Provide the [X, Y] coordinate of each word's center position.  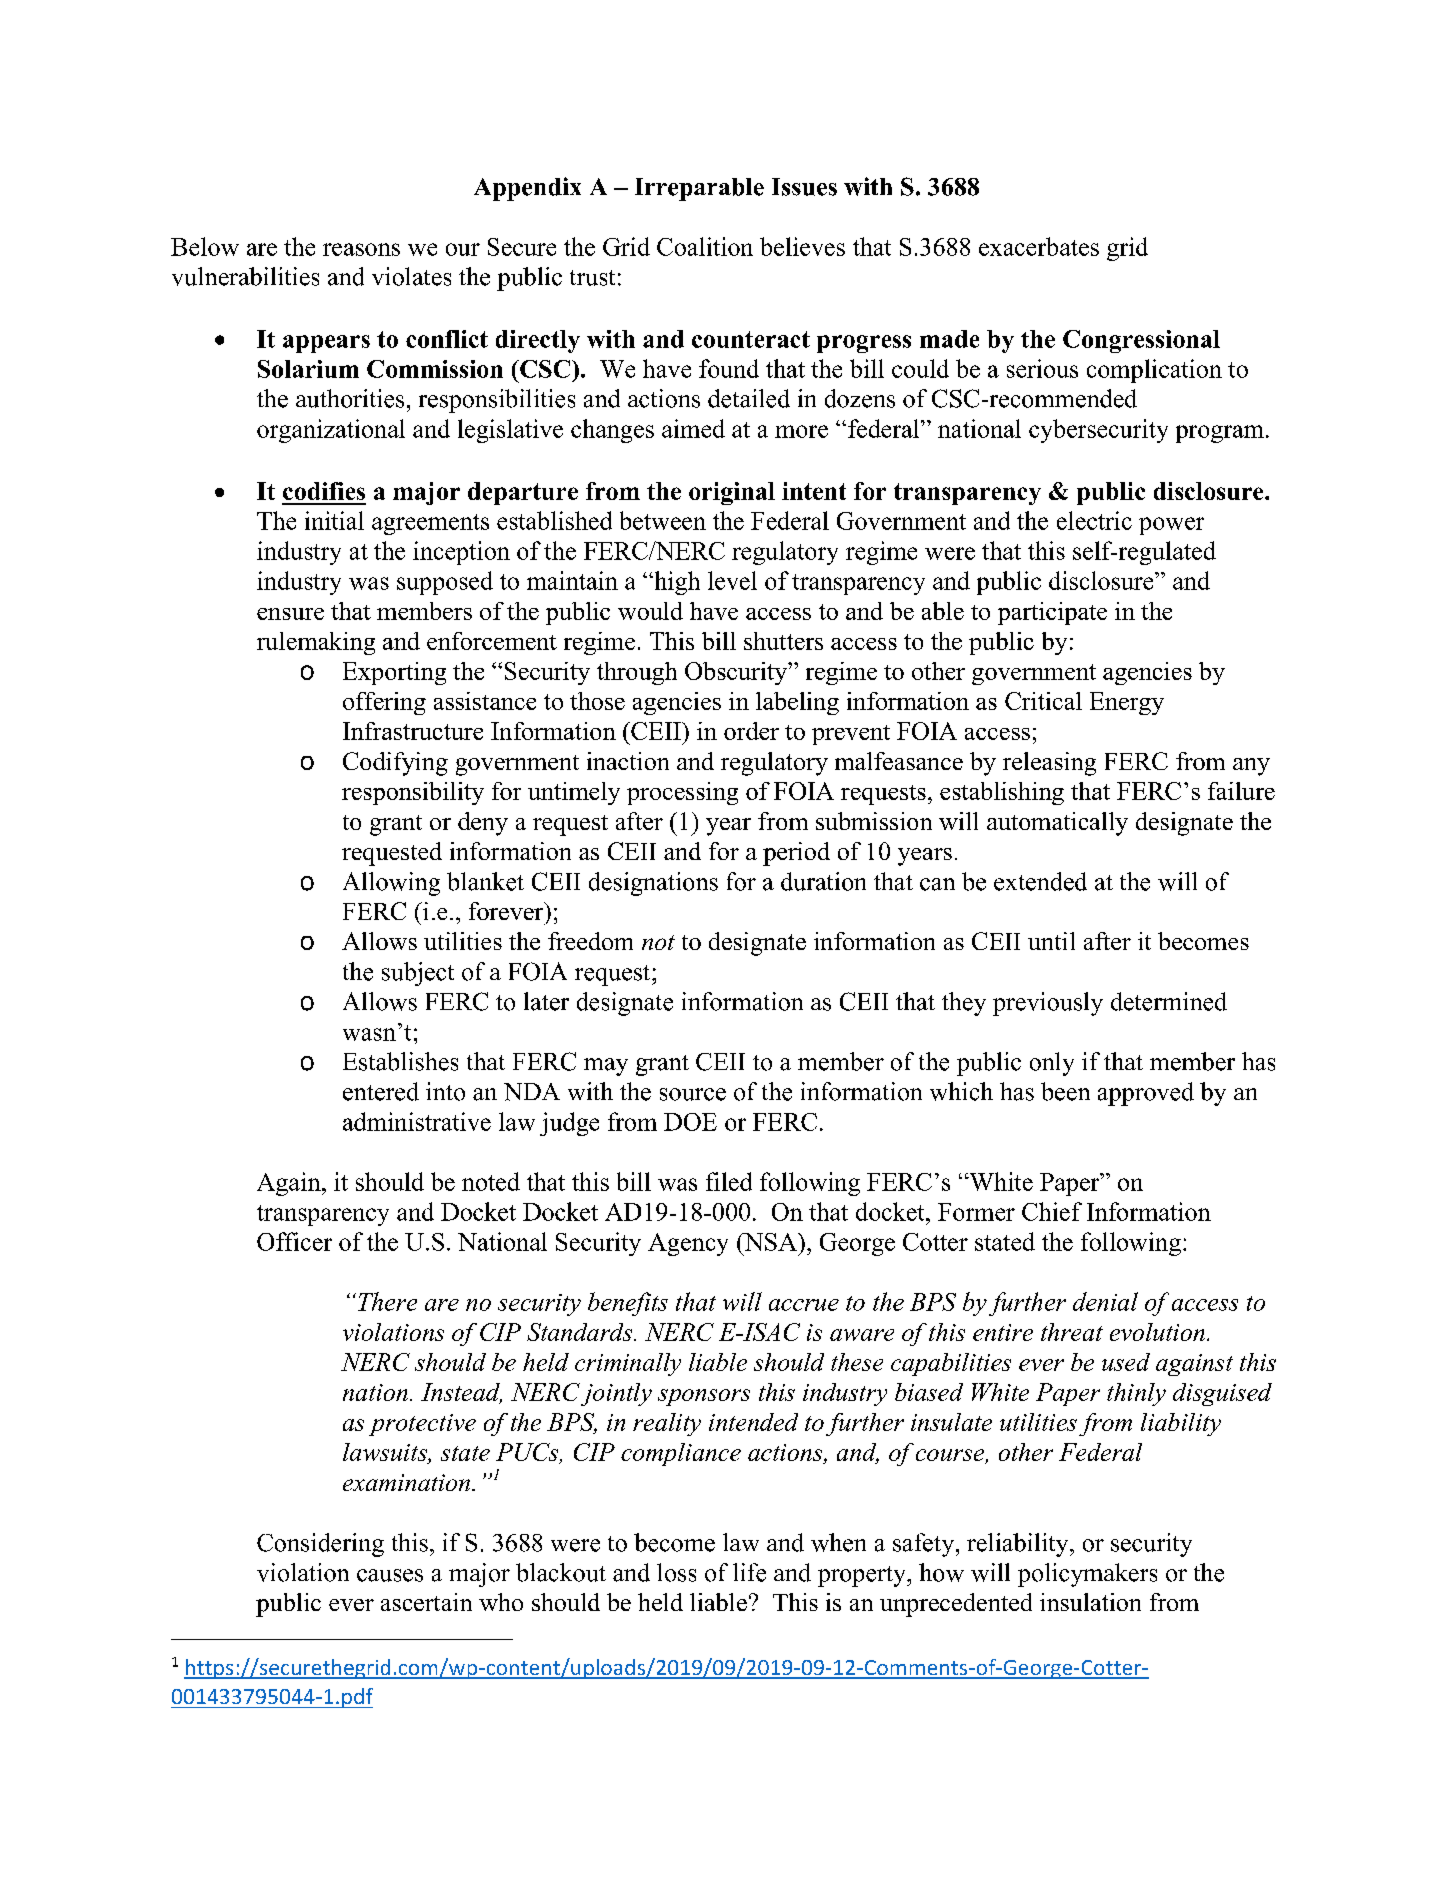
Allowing [391, 884]
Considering [320, 1545]
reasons [361, 249]
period [796, 854]
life [749, 1572]
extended [1040, 881]
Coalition [705, 246]
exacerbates [1039, 246]
